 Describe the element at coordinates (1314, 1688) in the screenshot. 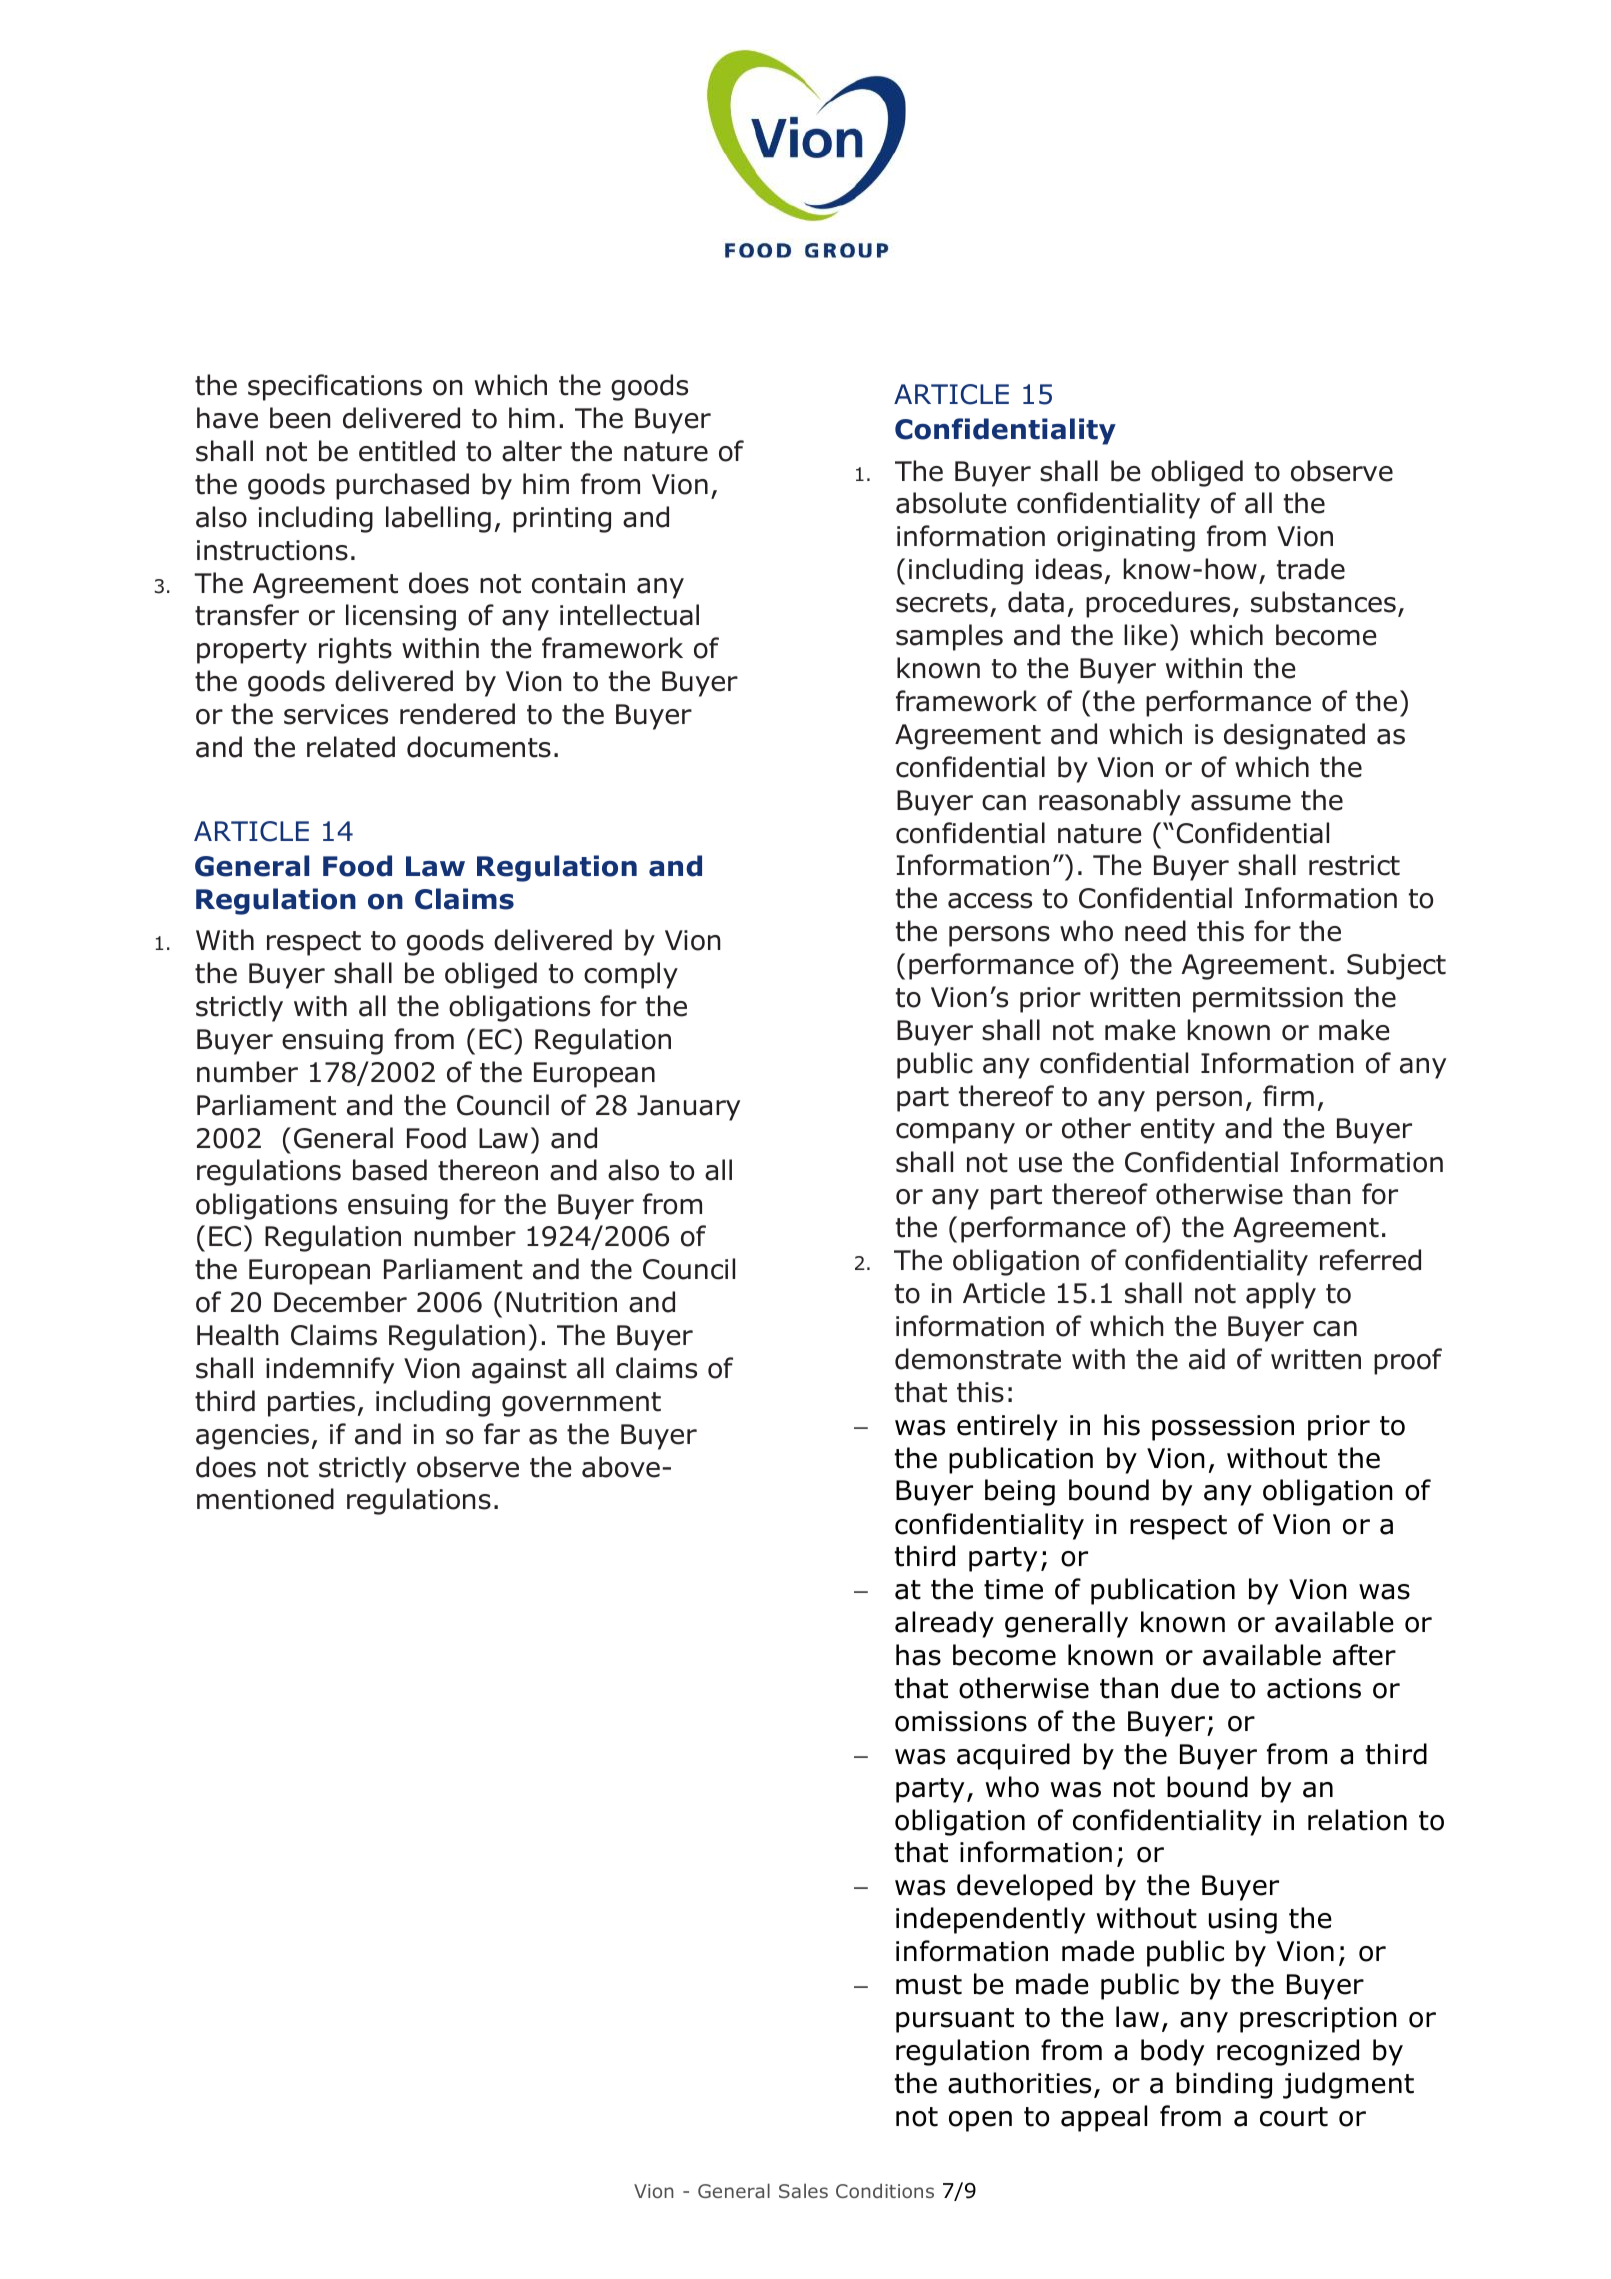

I see `actions` at that location.
